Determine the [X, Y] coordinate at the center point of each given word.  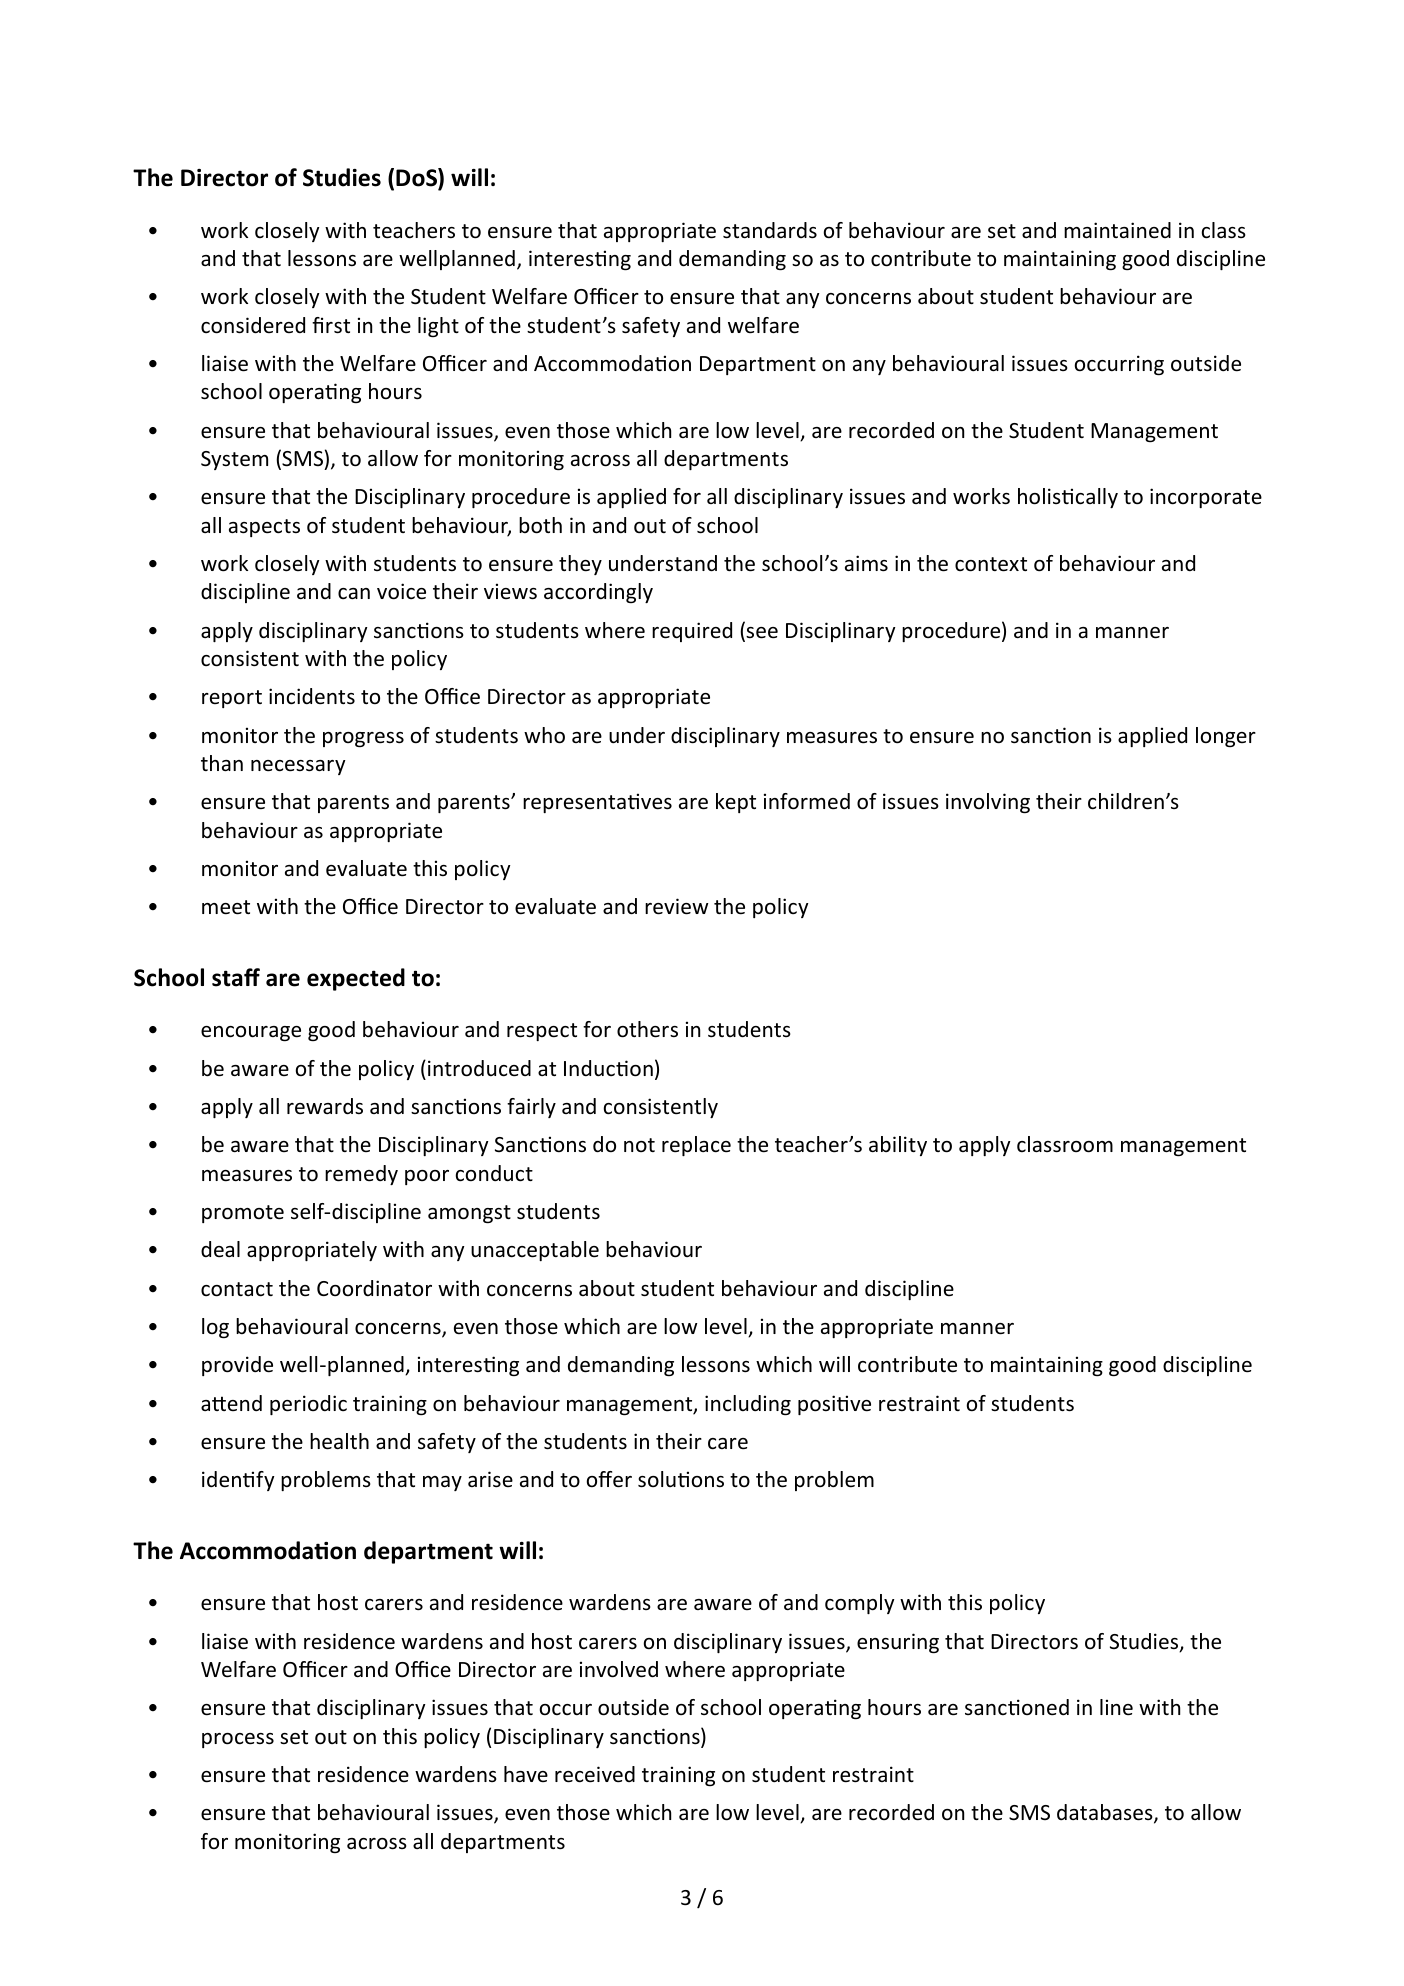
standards [770, 230]
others [647, 1029]
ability [898, 1146]
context [991, 564]
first [331, 325]
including [748, 1405]
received [595, 1774]
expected [356, 979]
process [238, 1740]
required [692, 632]
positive [834, 1405]
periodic [308, 1405]
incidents [312, 696]
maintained [1117, 230]
